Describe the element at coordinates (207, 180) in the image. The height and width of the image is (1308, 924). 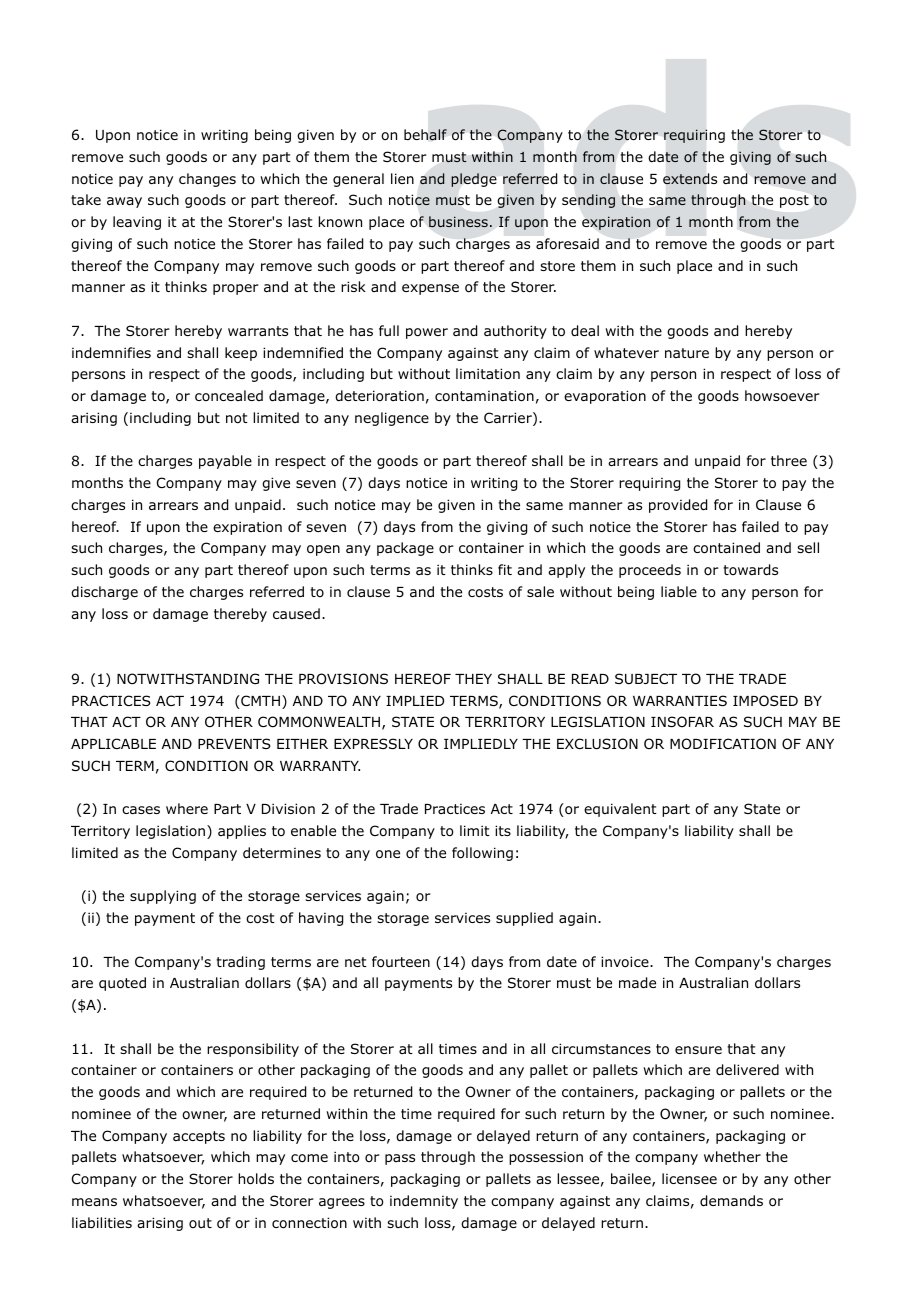
I see `changes` at that location.
